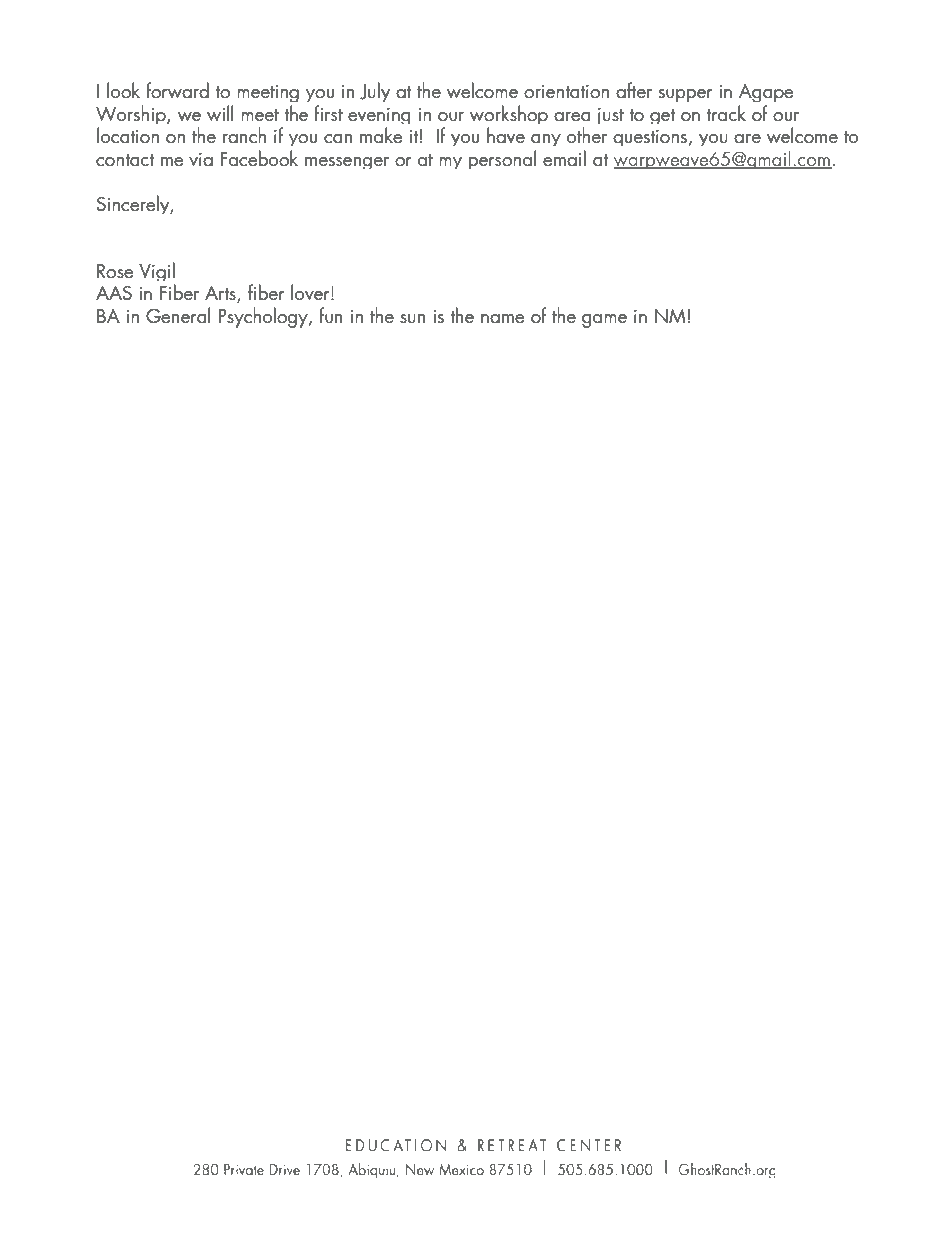 The image size is (952, 1233). What do you see at coordinates (604, 321) in the screenshot?
I see `game` at bounding box center [604, 321].
